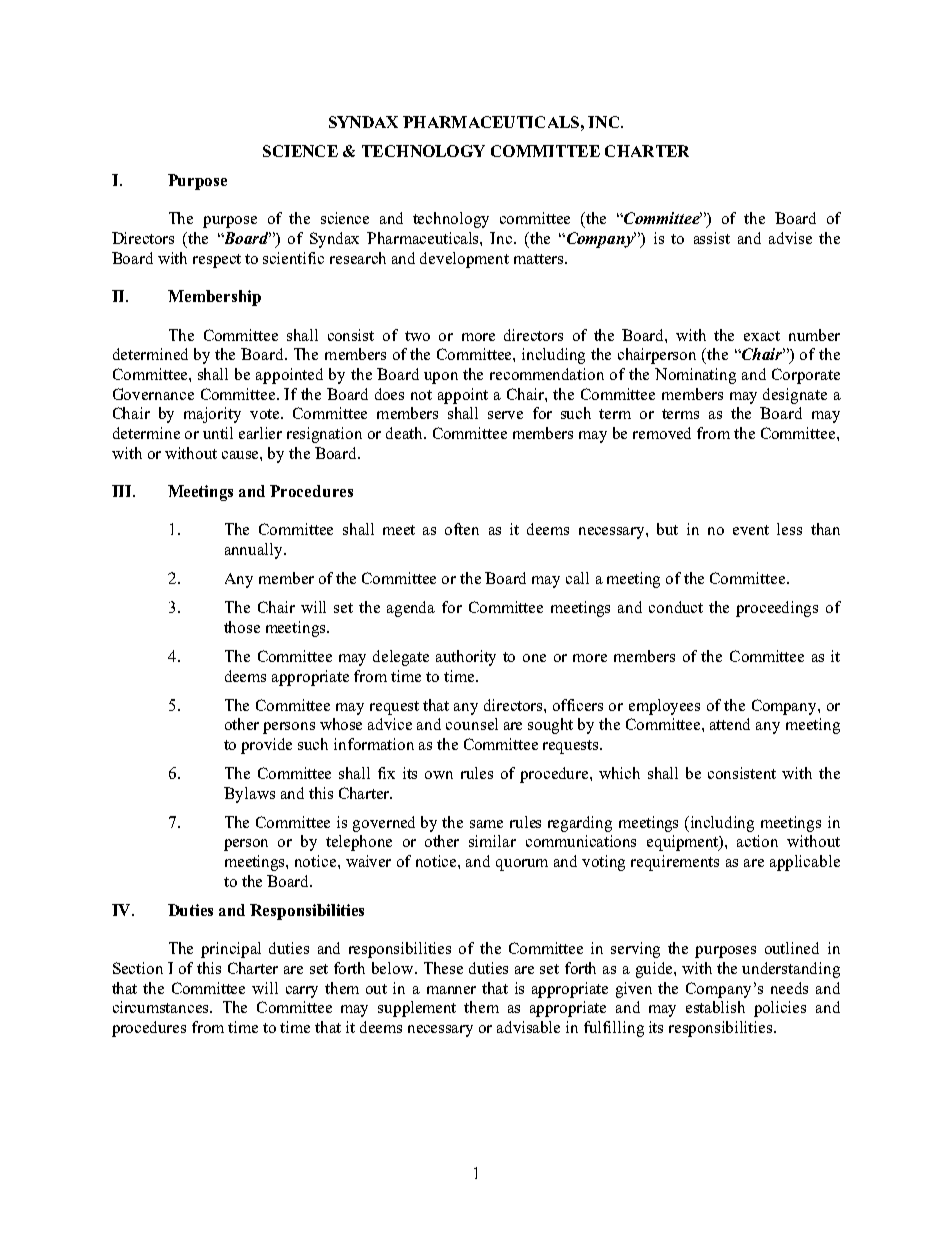  What do you see at coordinates (712, 238) in the screenshot?
I see `assist` at bounding box center [712, 238].
